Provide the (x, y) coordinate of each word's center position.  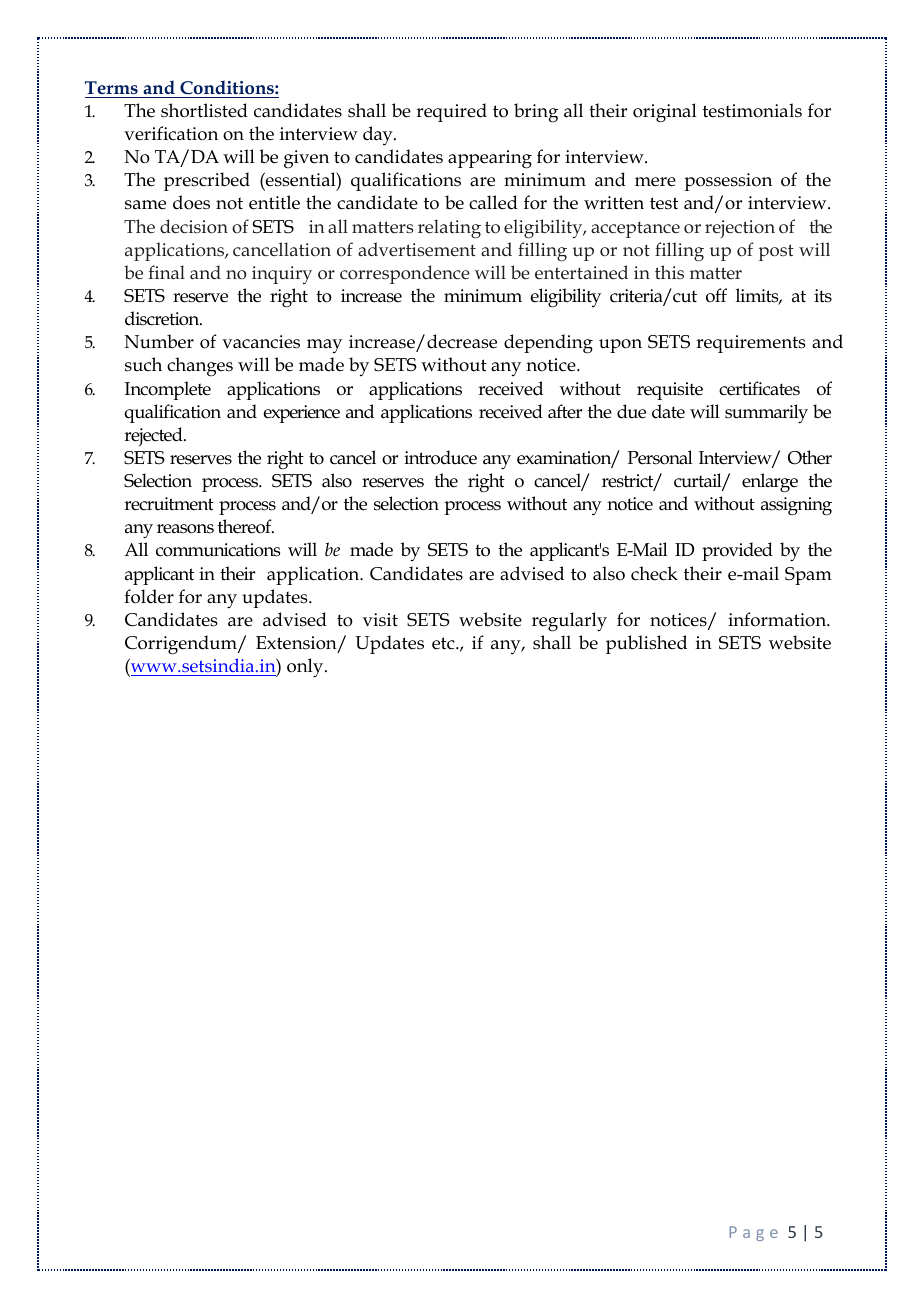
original (665, 113)
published (646, 644)
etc (444, 643)
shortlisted (204, 110)
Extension (297, 644)
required (451, 112)
